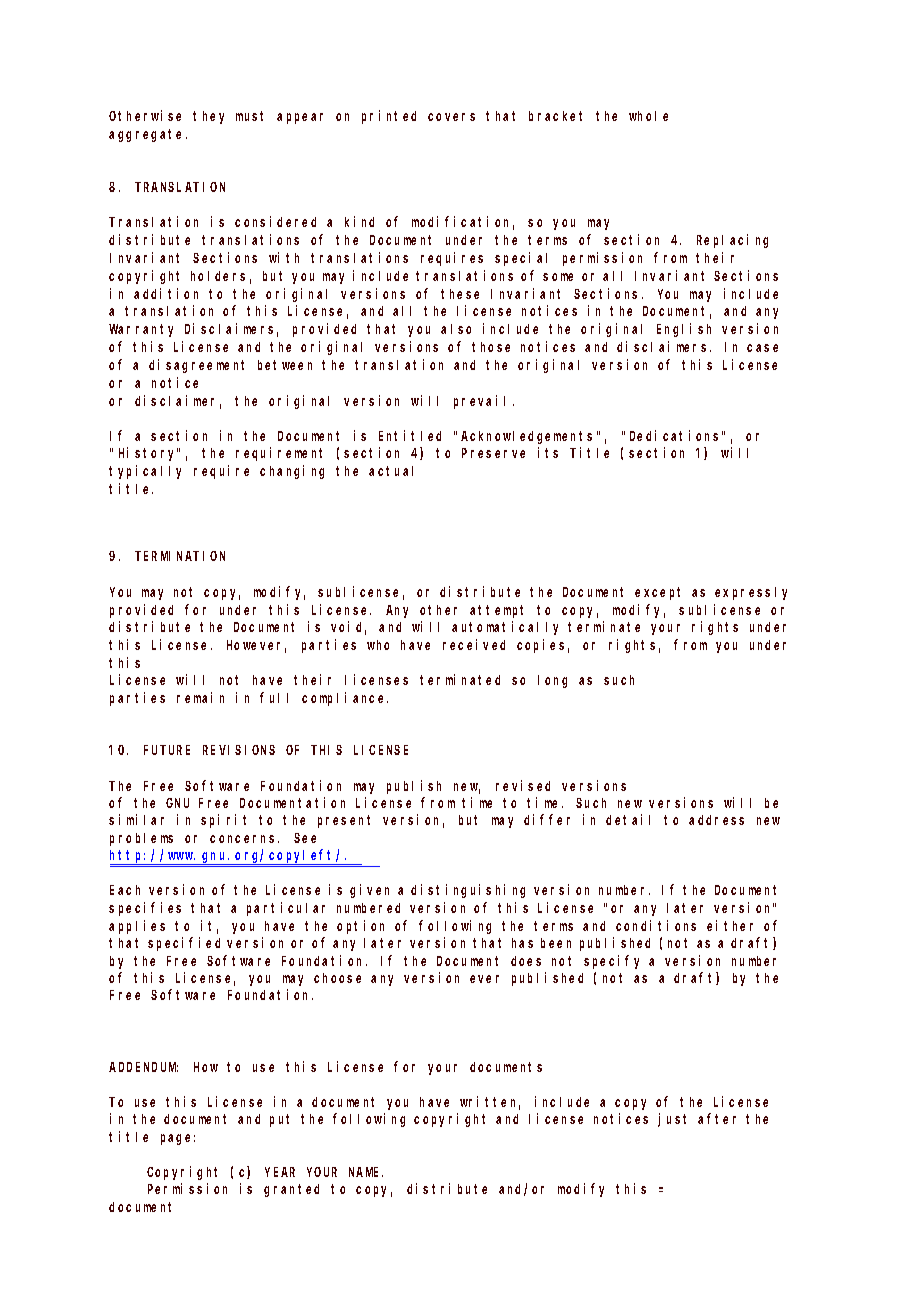  What do you see at coordinates (285, 365) in the screenshot?
I see `between` at bounding box center [285, 365].
